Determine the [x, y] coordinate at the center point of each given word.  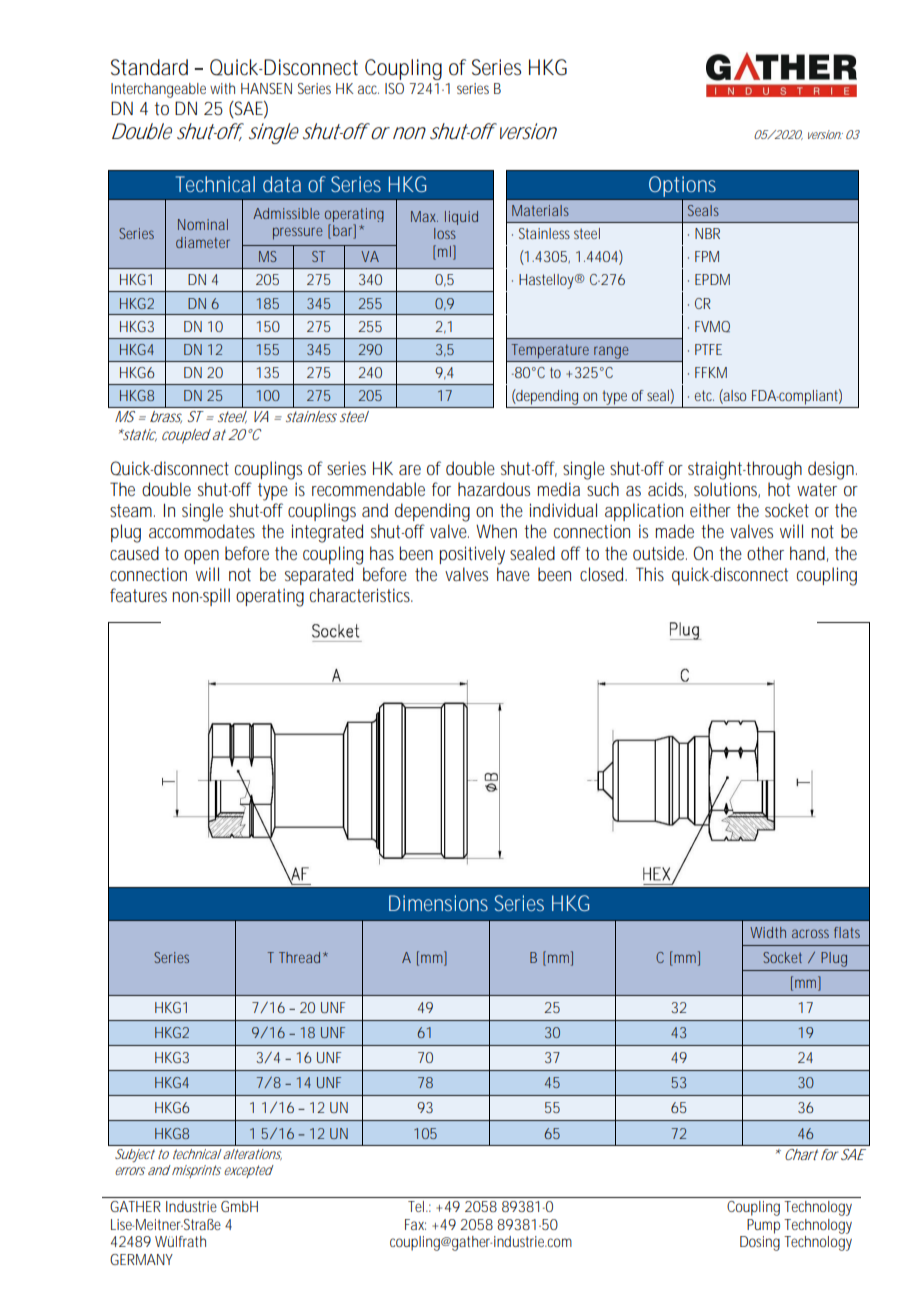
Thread [299, 957]
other [765, 553]
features [138, 595]
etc [704, 395]
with [222, 88]
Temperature [550, 351]
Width [768, 932]
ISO [394, 88]
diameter [203, 242]
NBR [707, 233]
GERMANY [141, 1259]
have [513, 574]
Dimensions [438, 903]
